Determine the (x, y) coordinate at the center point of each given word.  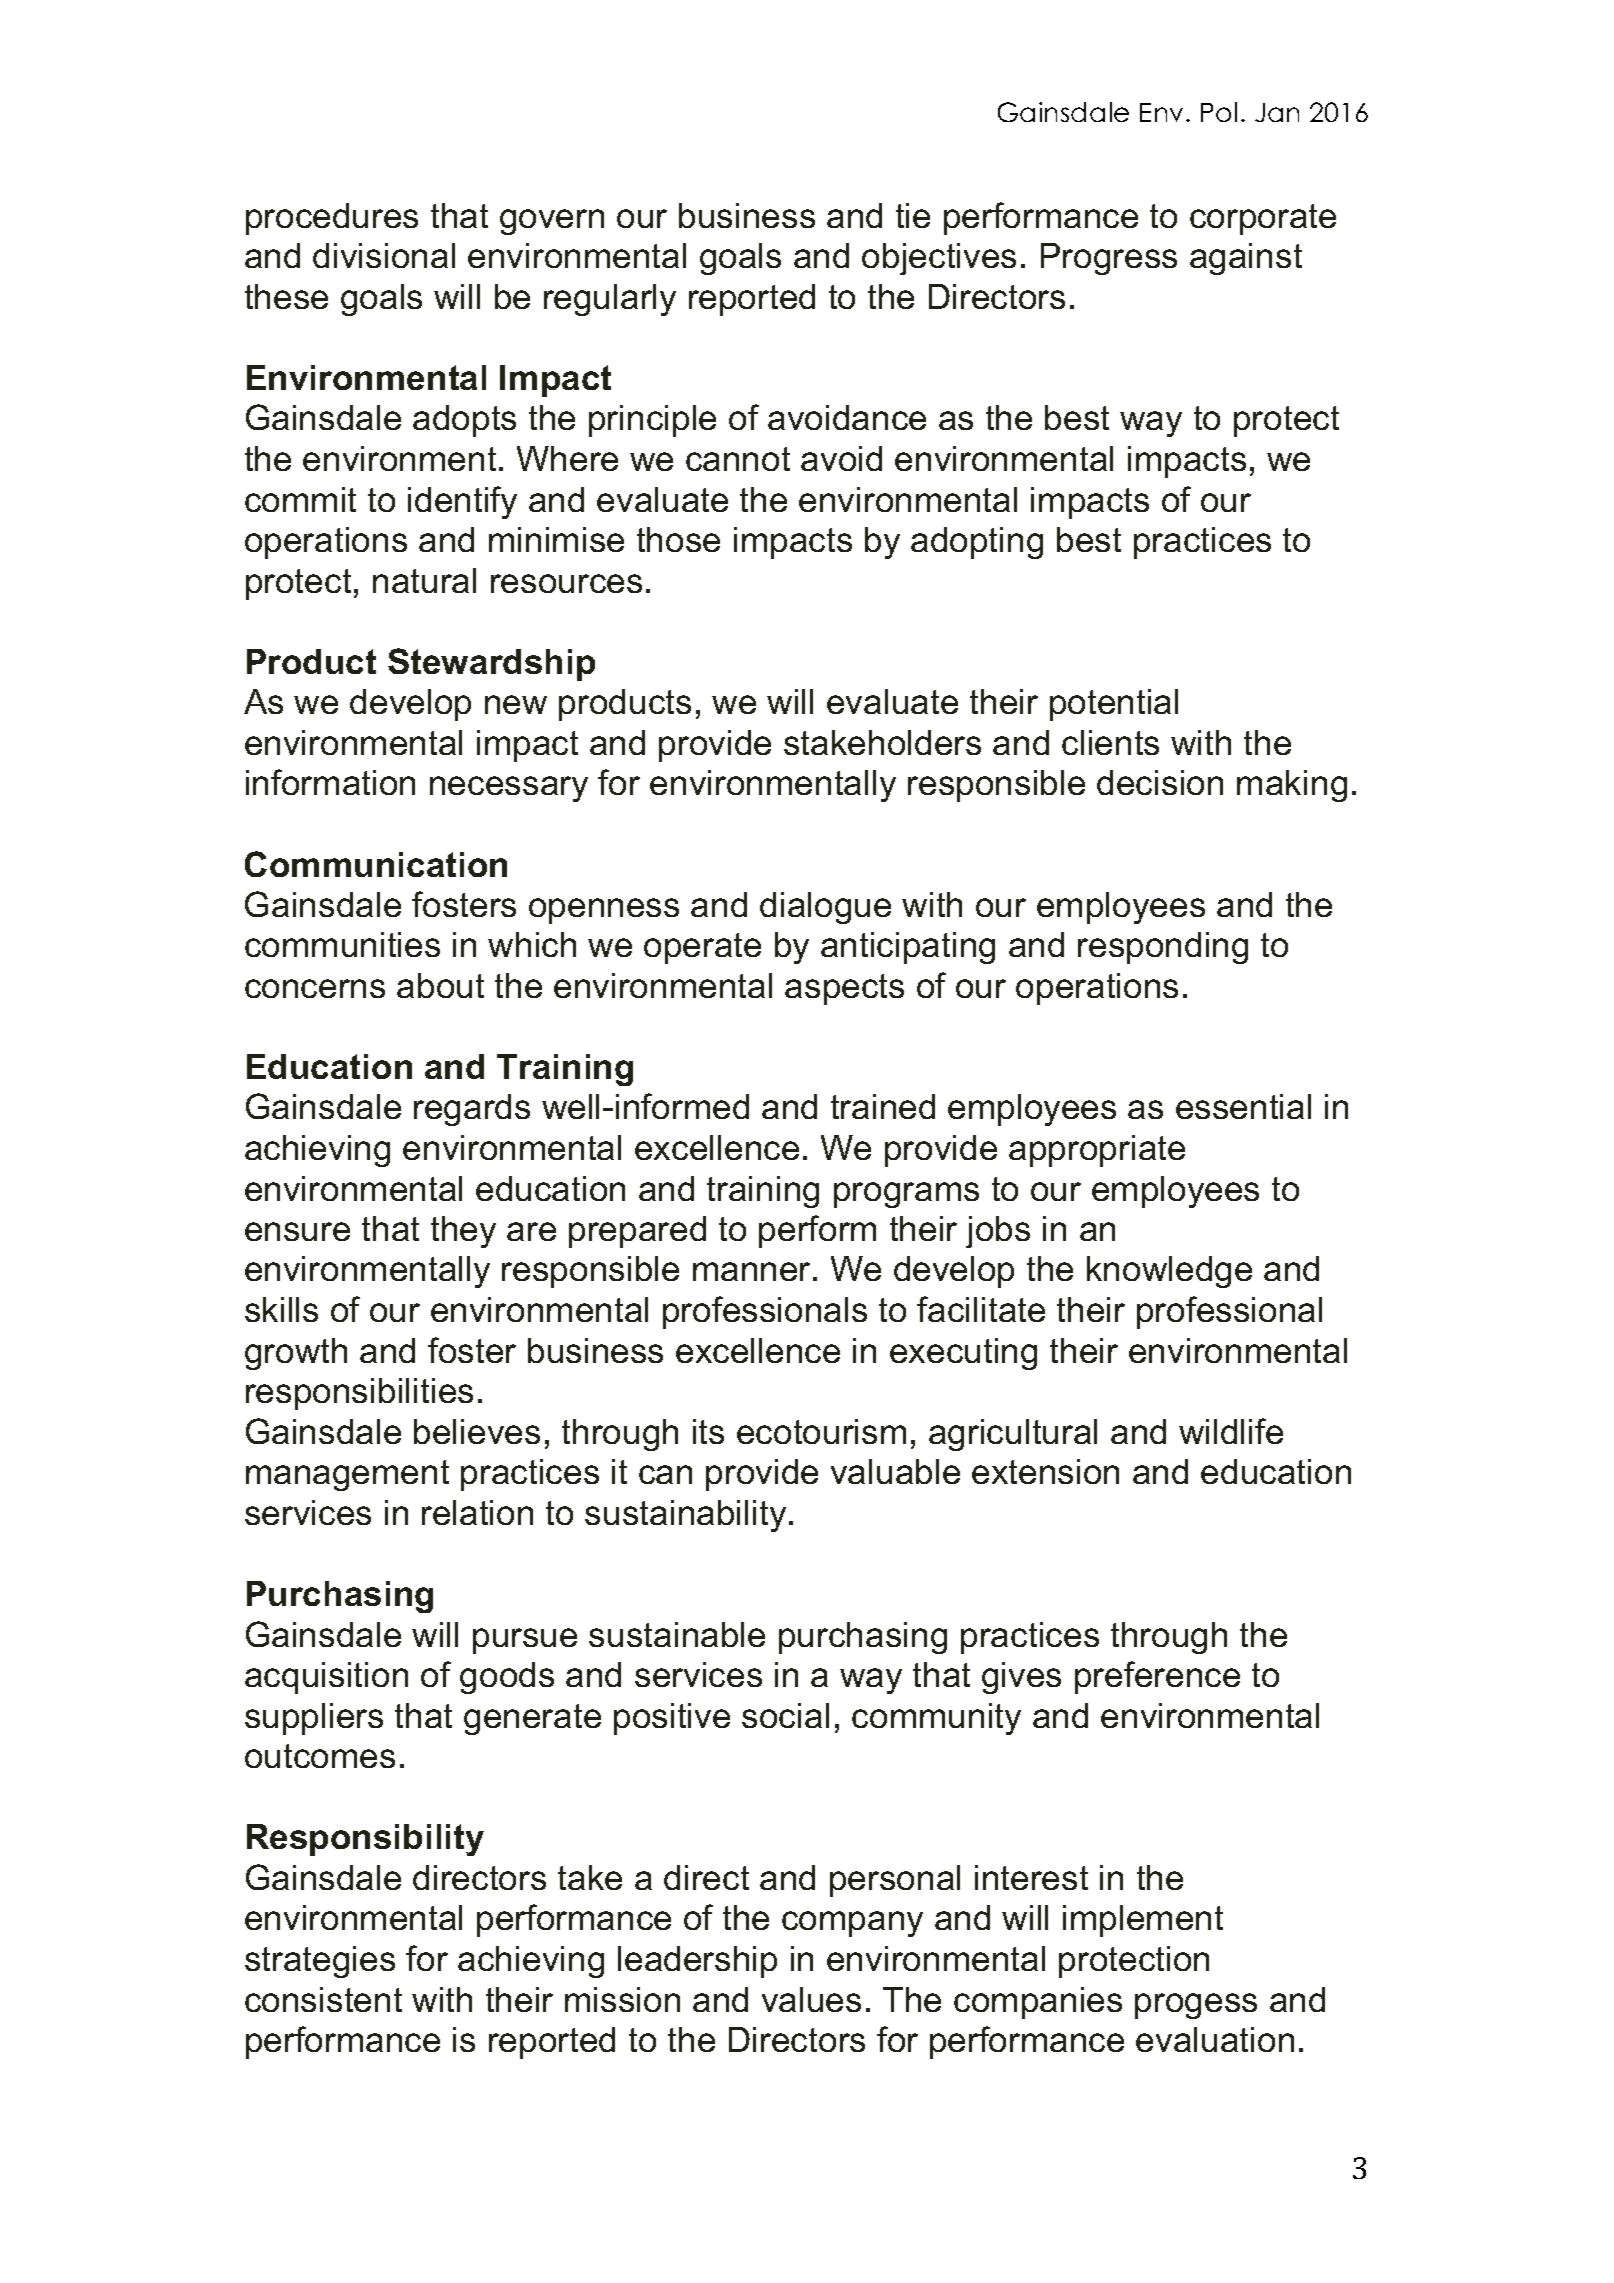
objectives (939, 259)
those (678, 539)
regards (472, 1110)
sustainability (685, 1516)
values (811, 1999)
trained (883, 1106)
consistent (323, 1999)
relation (477, 1512)
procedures (332, 219)
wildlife (1231, 1431)
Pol (1219, 112)
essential (1243, 1106)
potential (1114, 705)
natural (424, 580)
